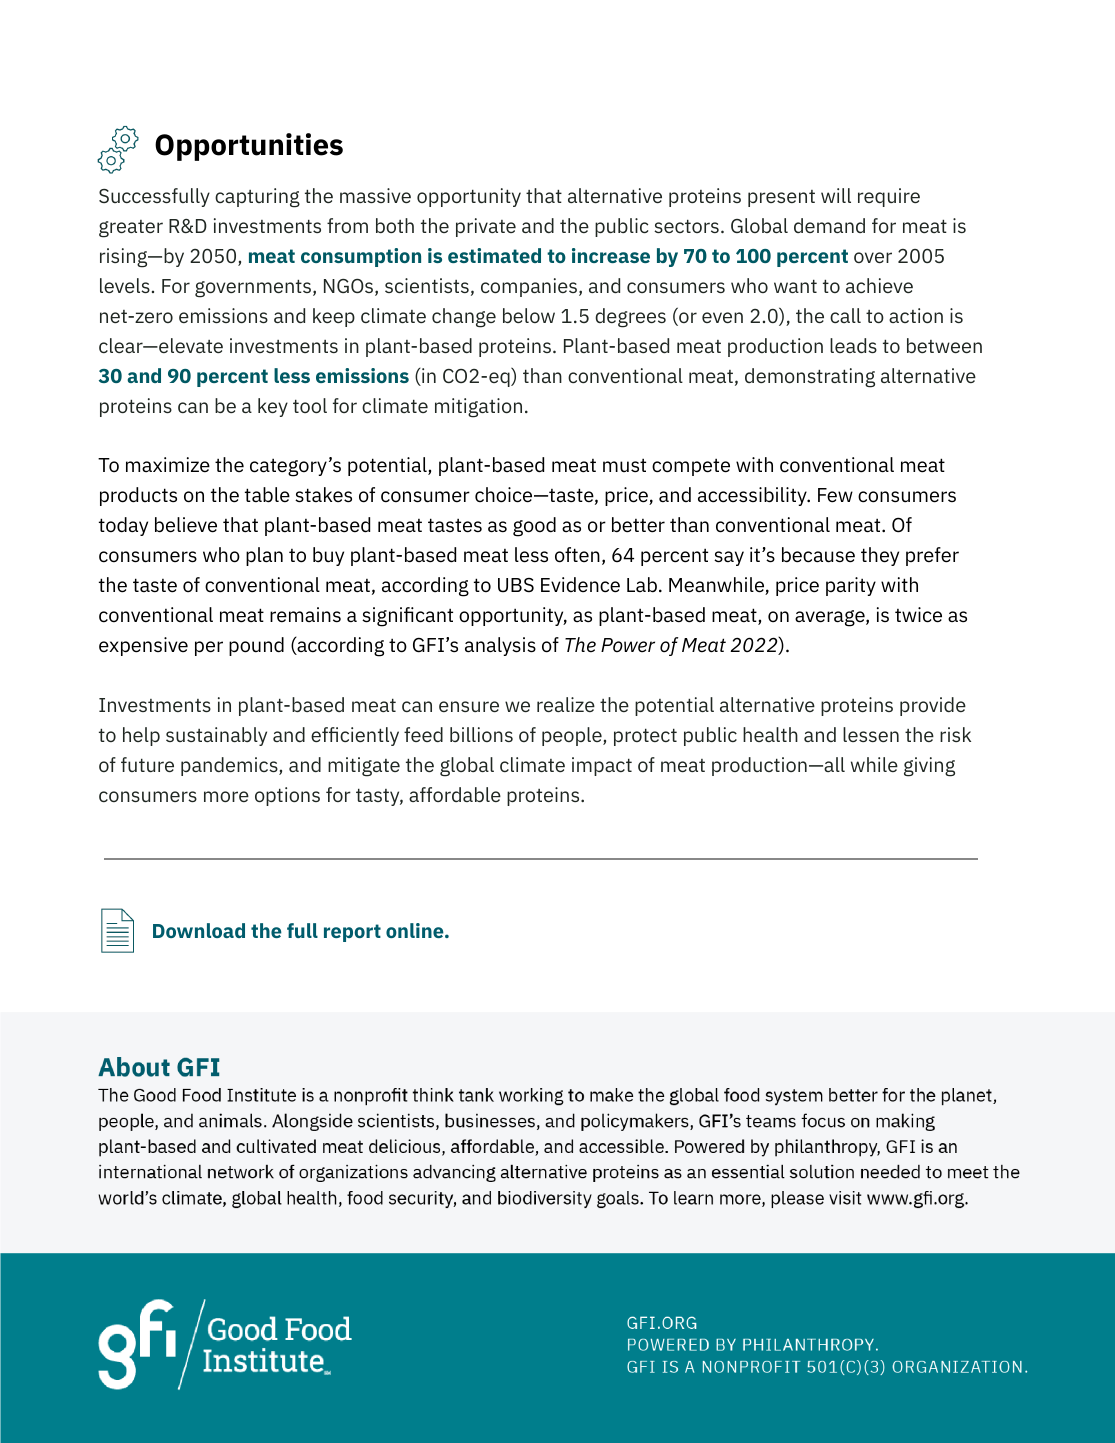  I want to click on private, so click(486, 227).
